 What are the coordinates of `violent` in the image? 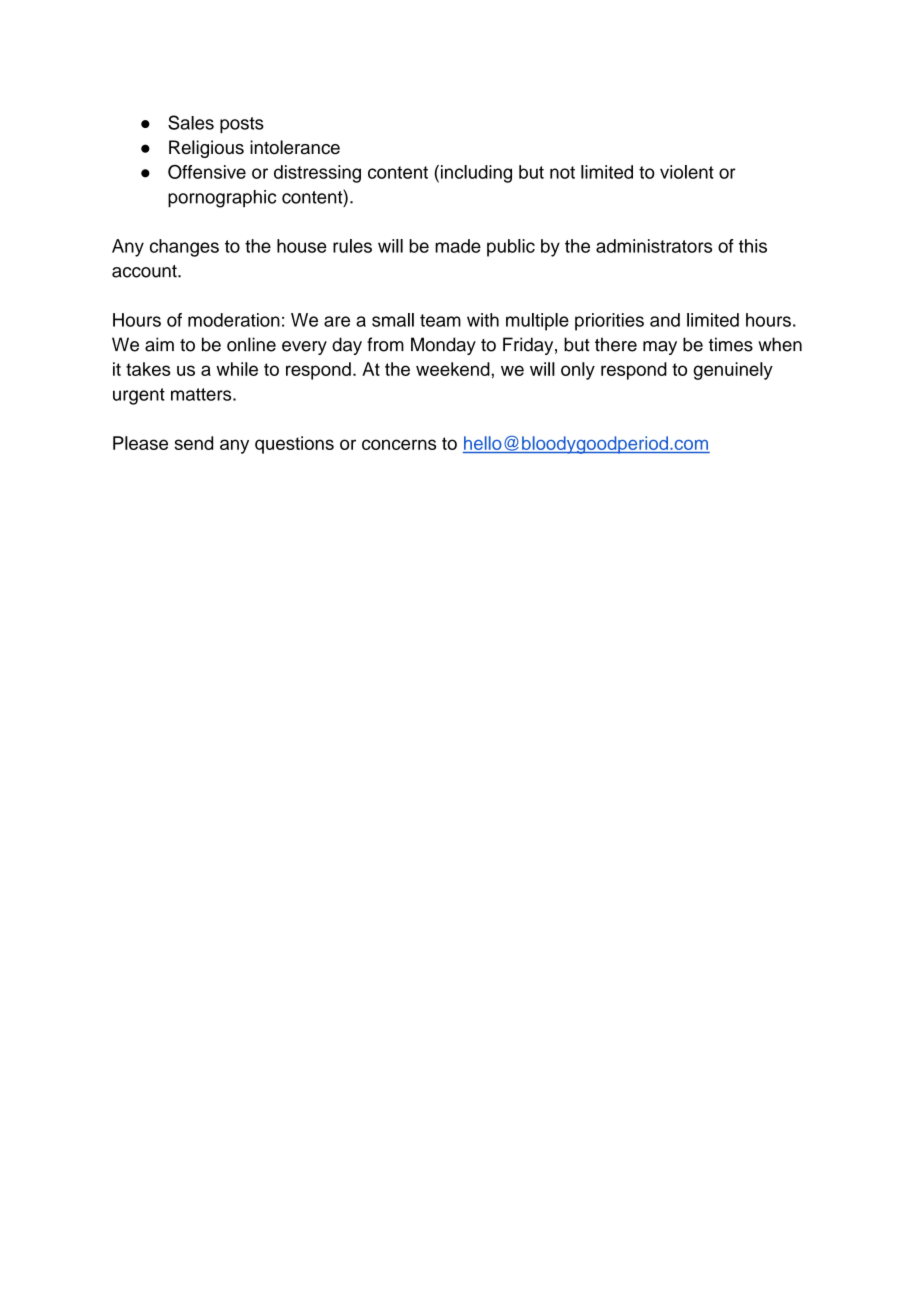 It's located at (687, 172).
